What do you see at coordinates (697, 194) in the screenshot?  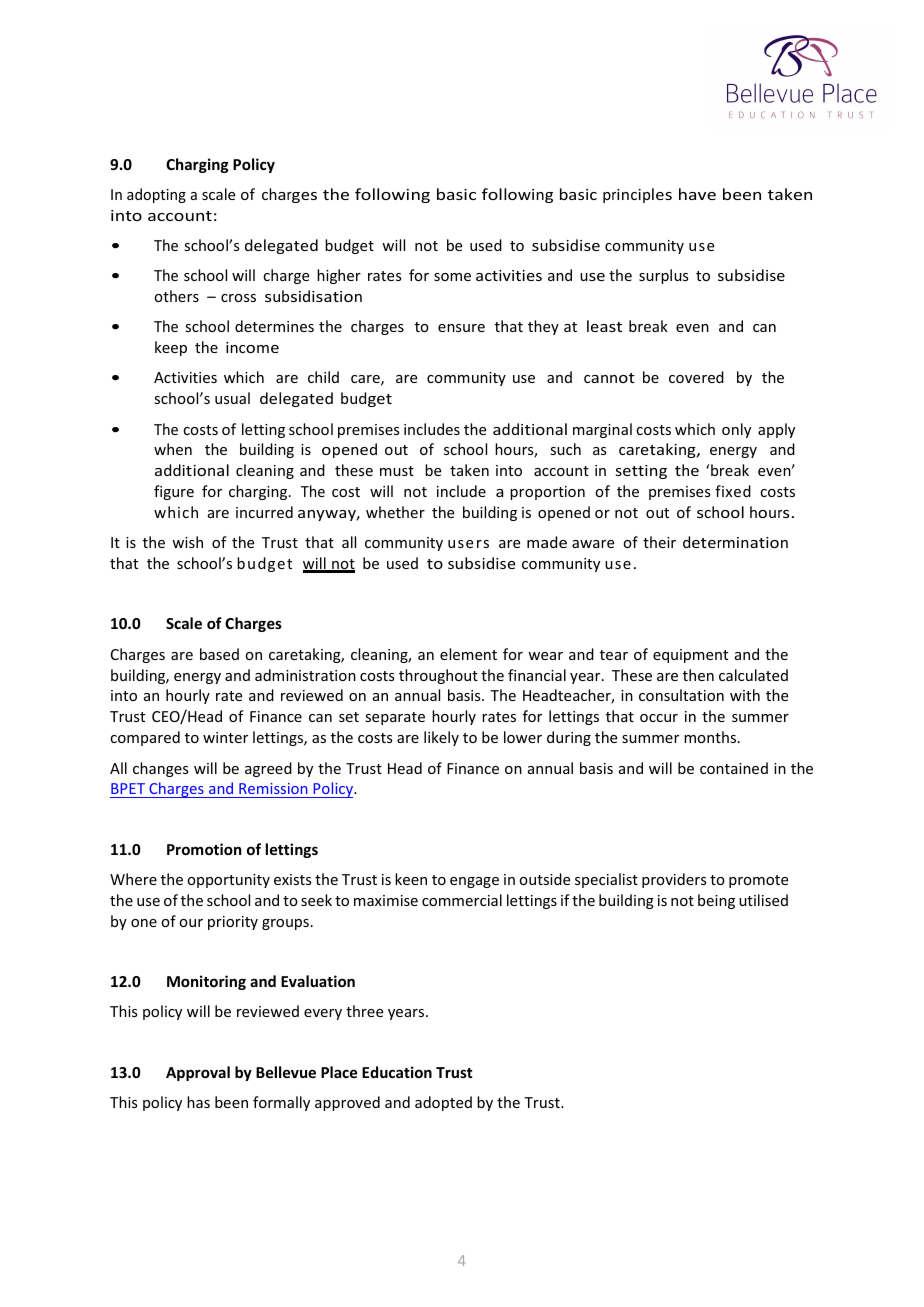 I see `have` at bounding box center [697, 194].
